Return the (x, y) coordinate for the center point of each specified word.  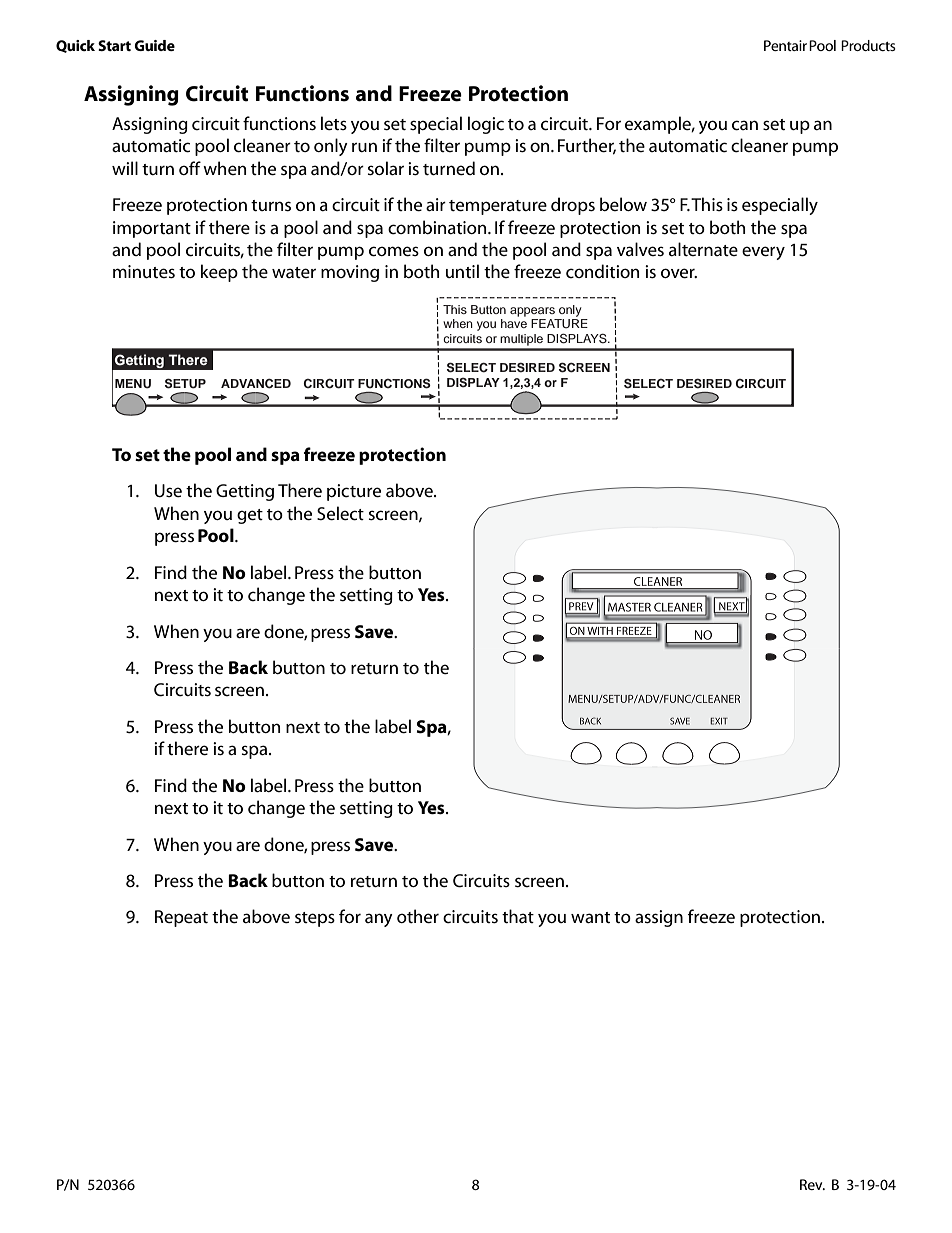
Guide (154, 45)
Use (168, 490)
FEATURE (559, 324)
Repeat (181, 918)
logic (486, 125)
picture (354, 492)
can (745, 125)
